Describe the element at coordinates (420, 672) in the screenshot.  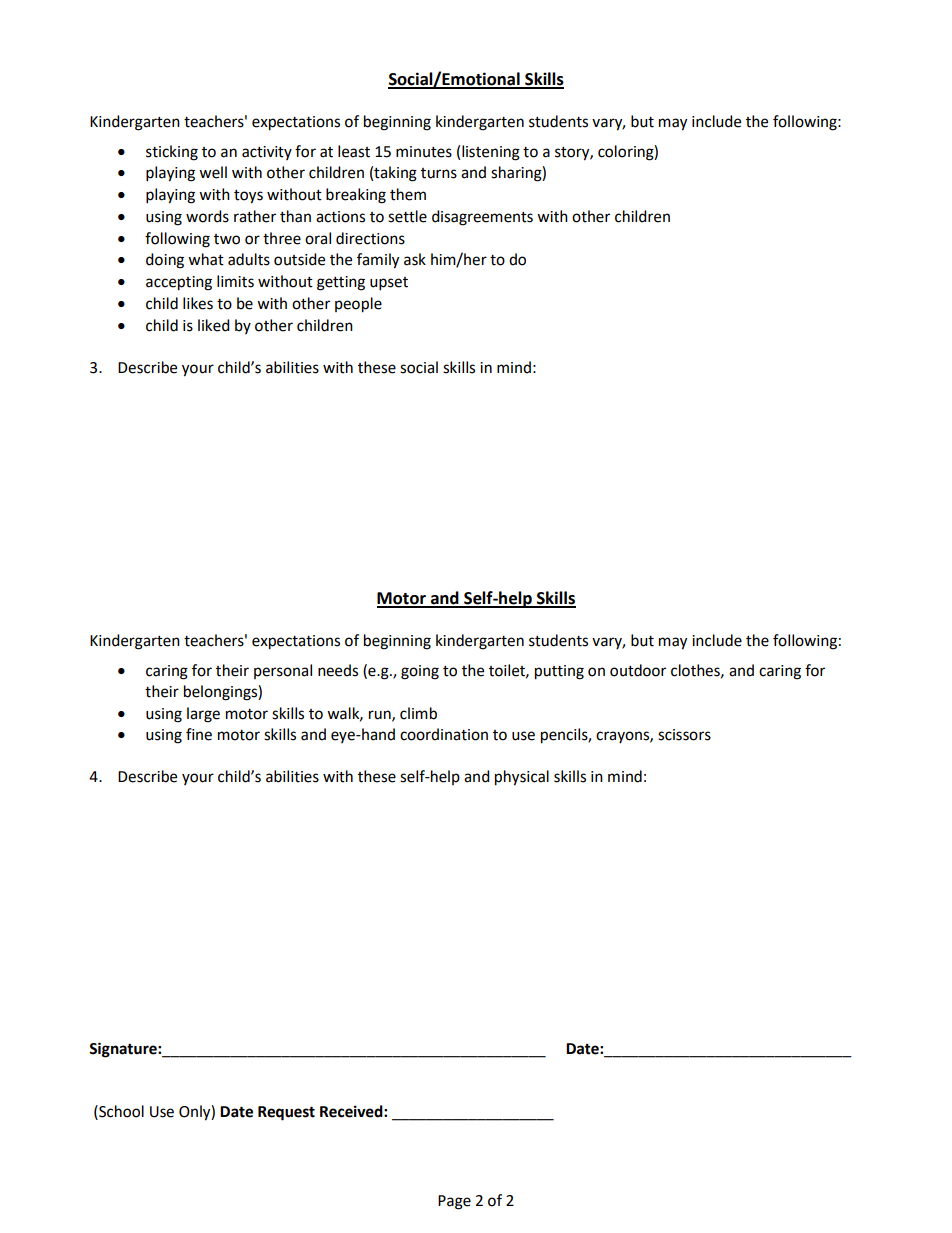
I see `going` at that location.
